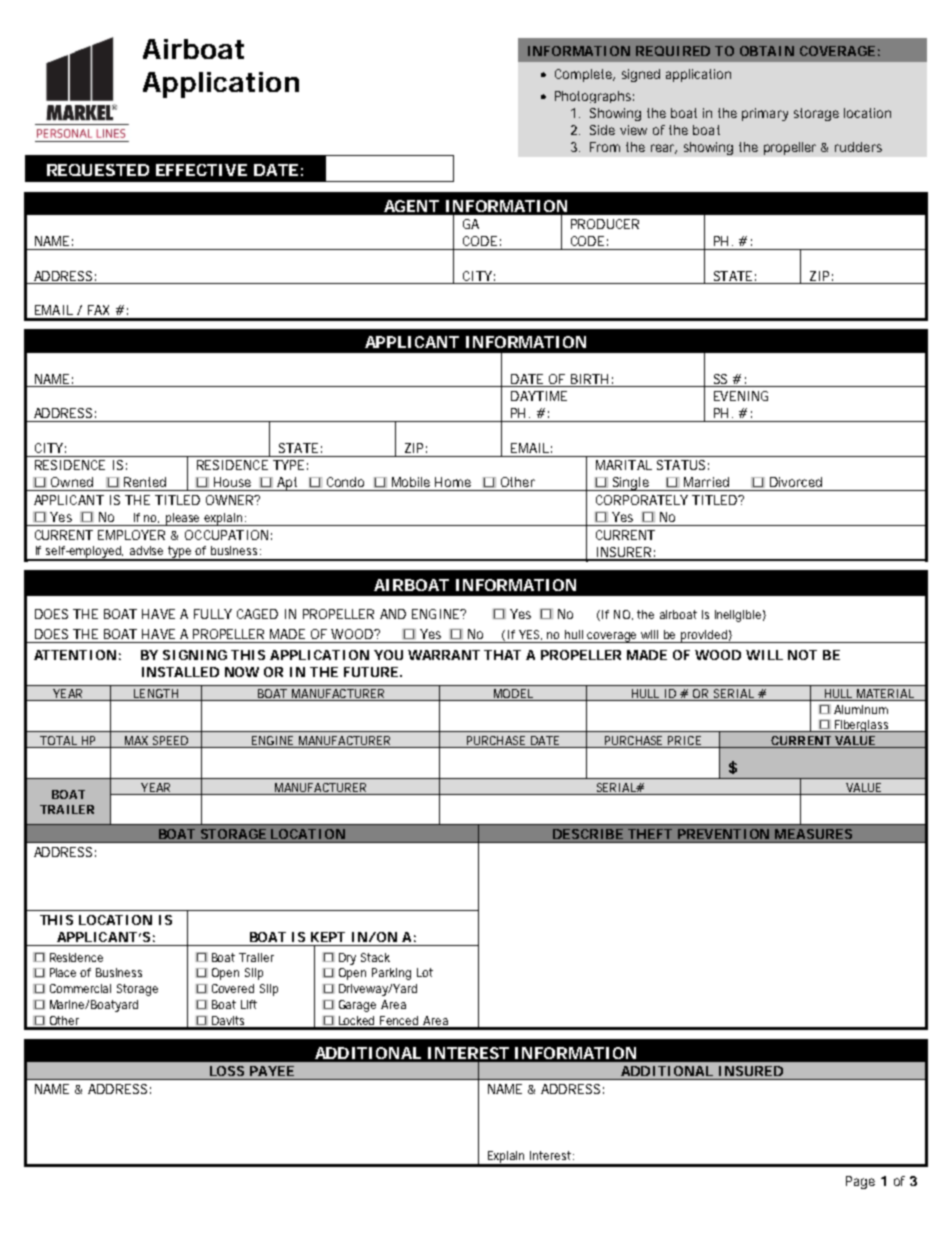  Describe the element at coordinates (444, 655) in the document. I see `WARRANT` at that location.
